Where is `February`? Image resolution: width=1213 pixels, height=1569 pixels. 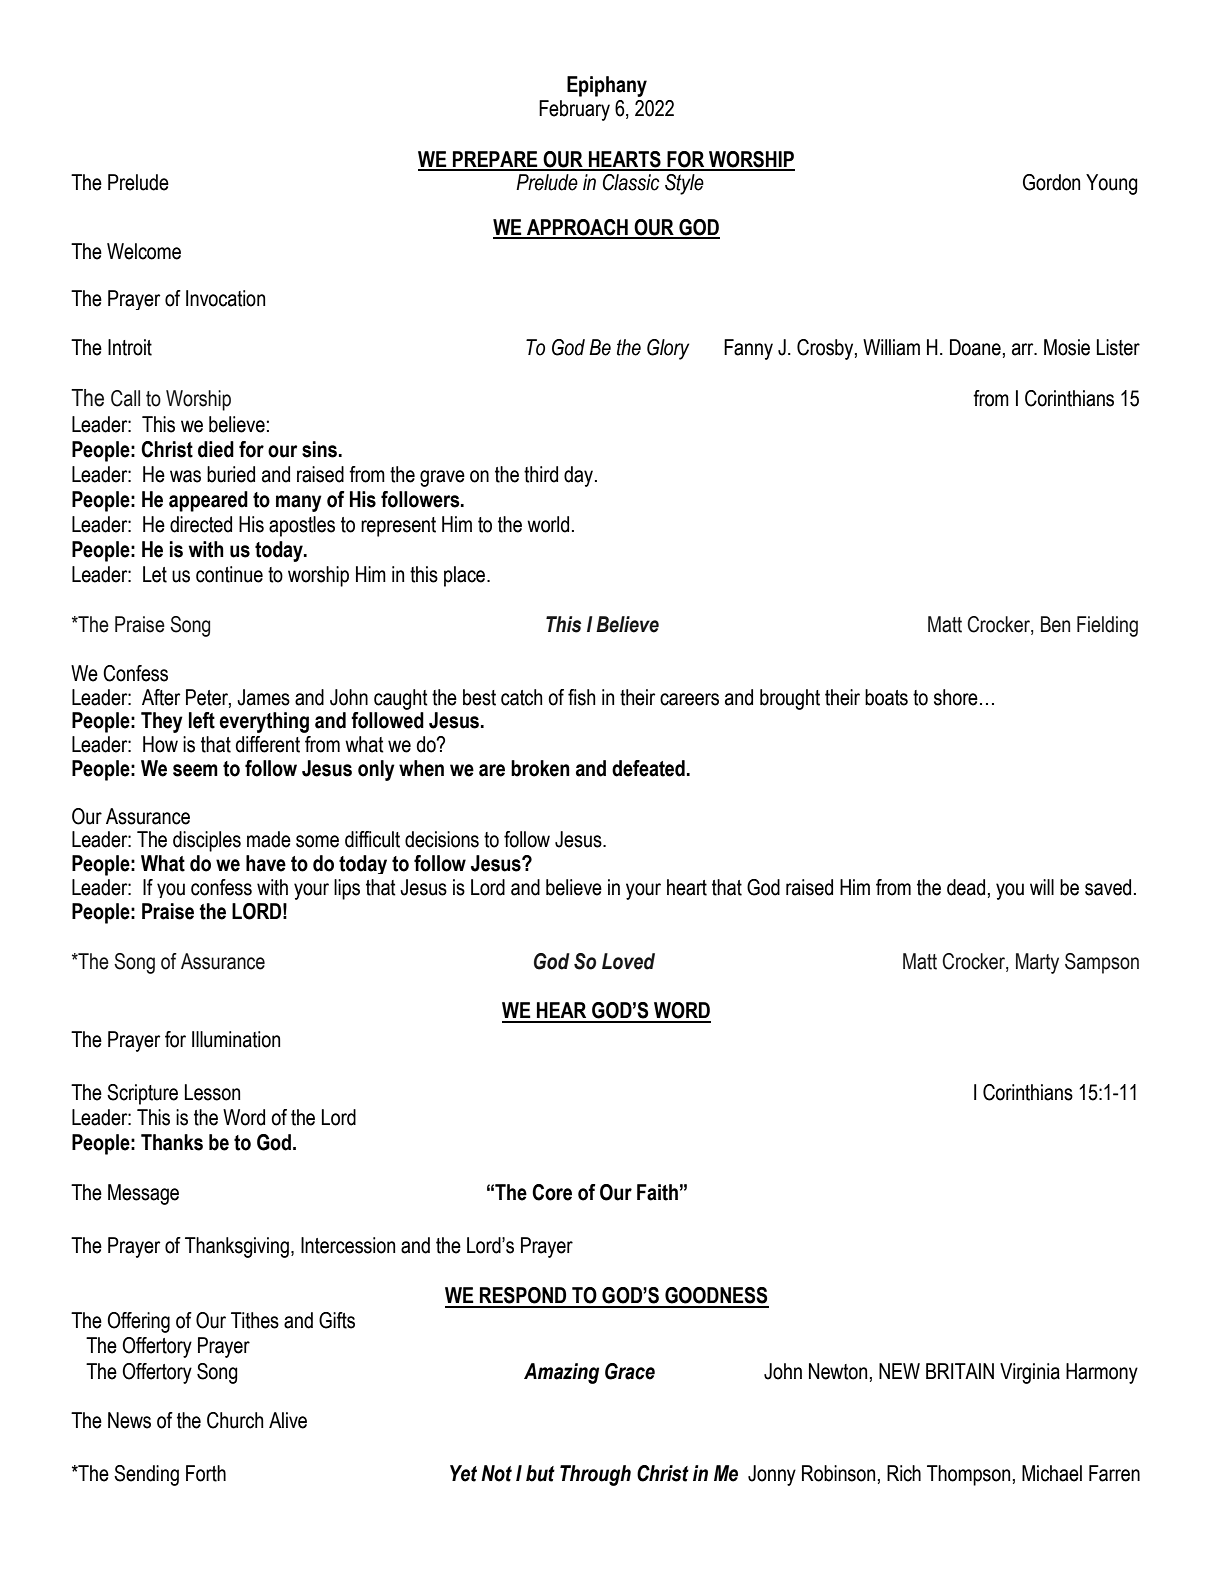
February is located at coordinates (574, 110).
